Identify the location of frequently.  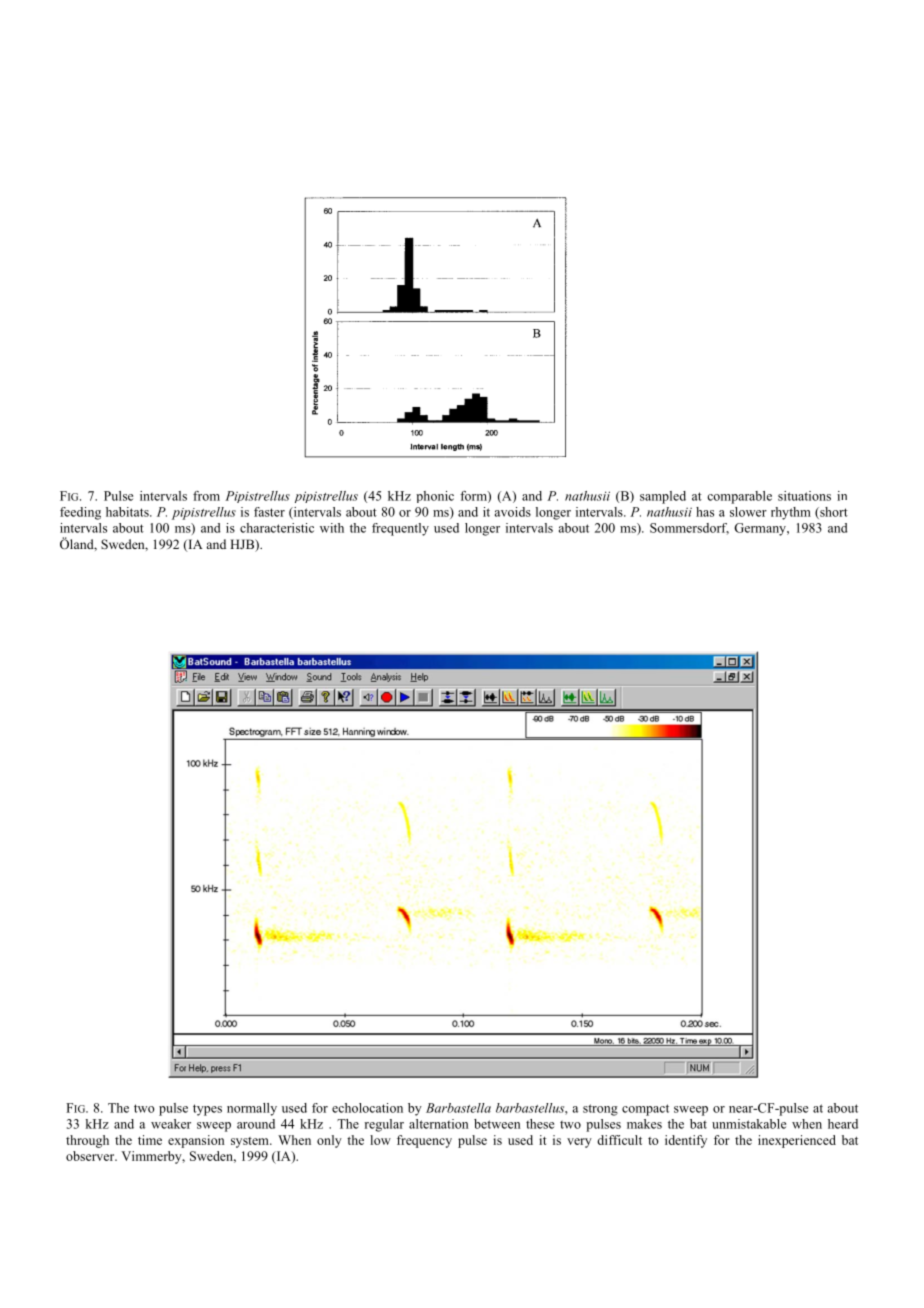
(400, 529).
